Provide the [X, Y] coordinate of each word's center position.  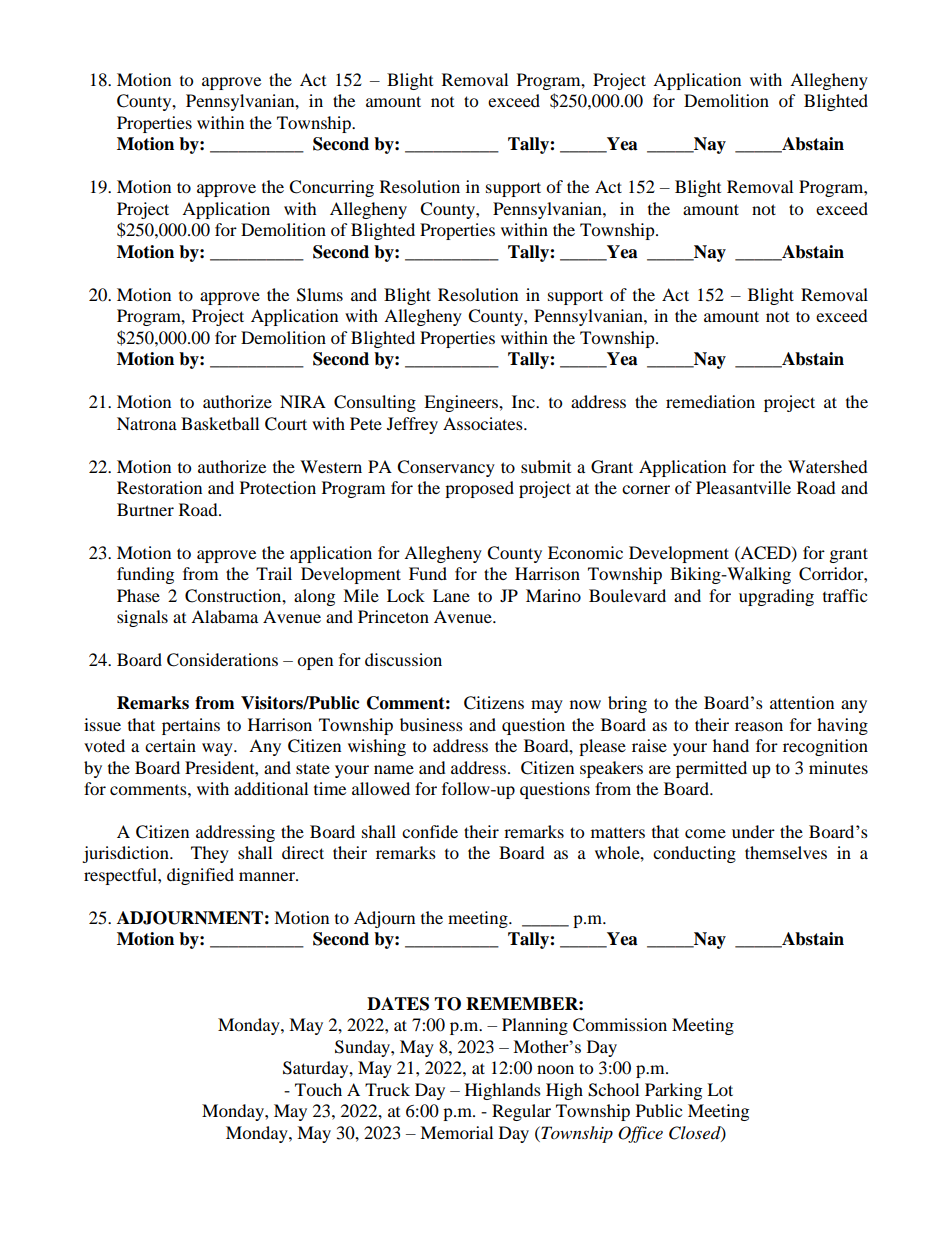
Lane [451, 595]
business [431, 724]
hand [731, 745]
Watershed [828, 466]
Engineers [462, 403]
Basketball [220, 423]
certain [170, 745]
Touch [318, 1089]
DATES [398, 1004]
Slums [320, 295]
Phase [138, 595]
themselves [786, 852]
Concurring [331, 188]
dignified [200, 876]
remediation [710, 401]
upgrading [776, 597]
